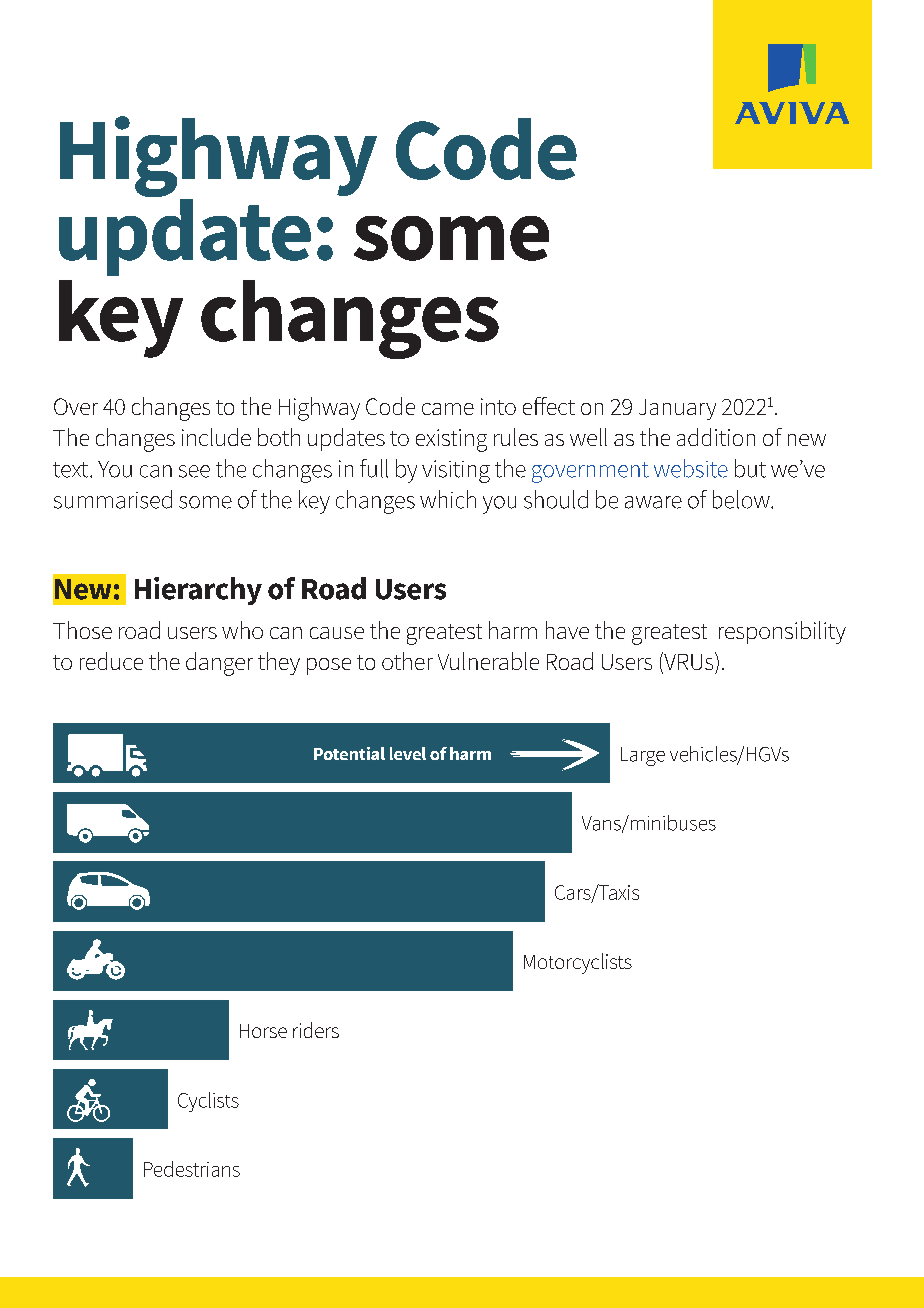 Image resolution: width=924 pixels, height=1308 pixels. What do you see at coordinates (111, 661) in the screenshot?
I see `reduce` at bounding box center [111, 661].
